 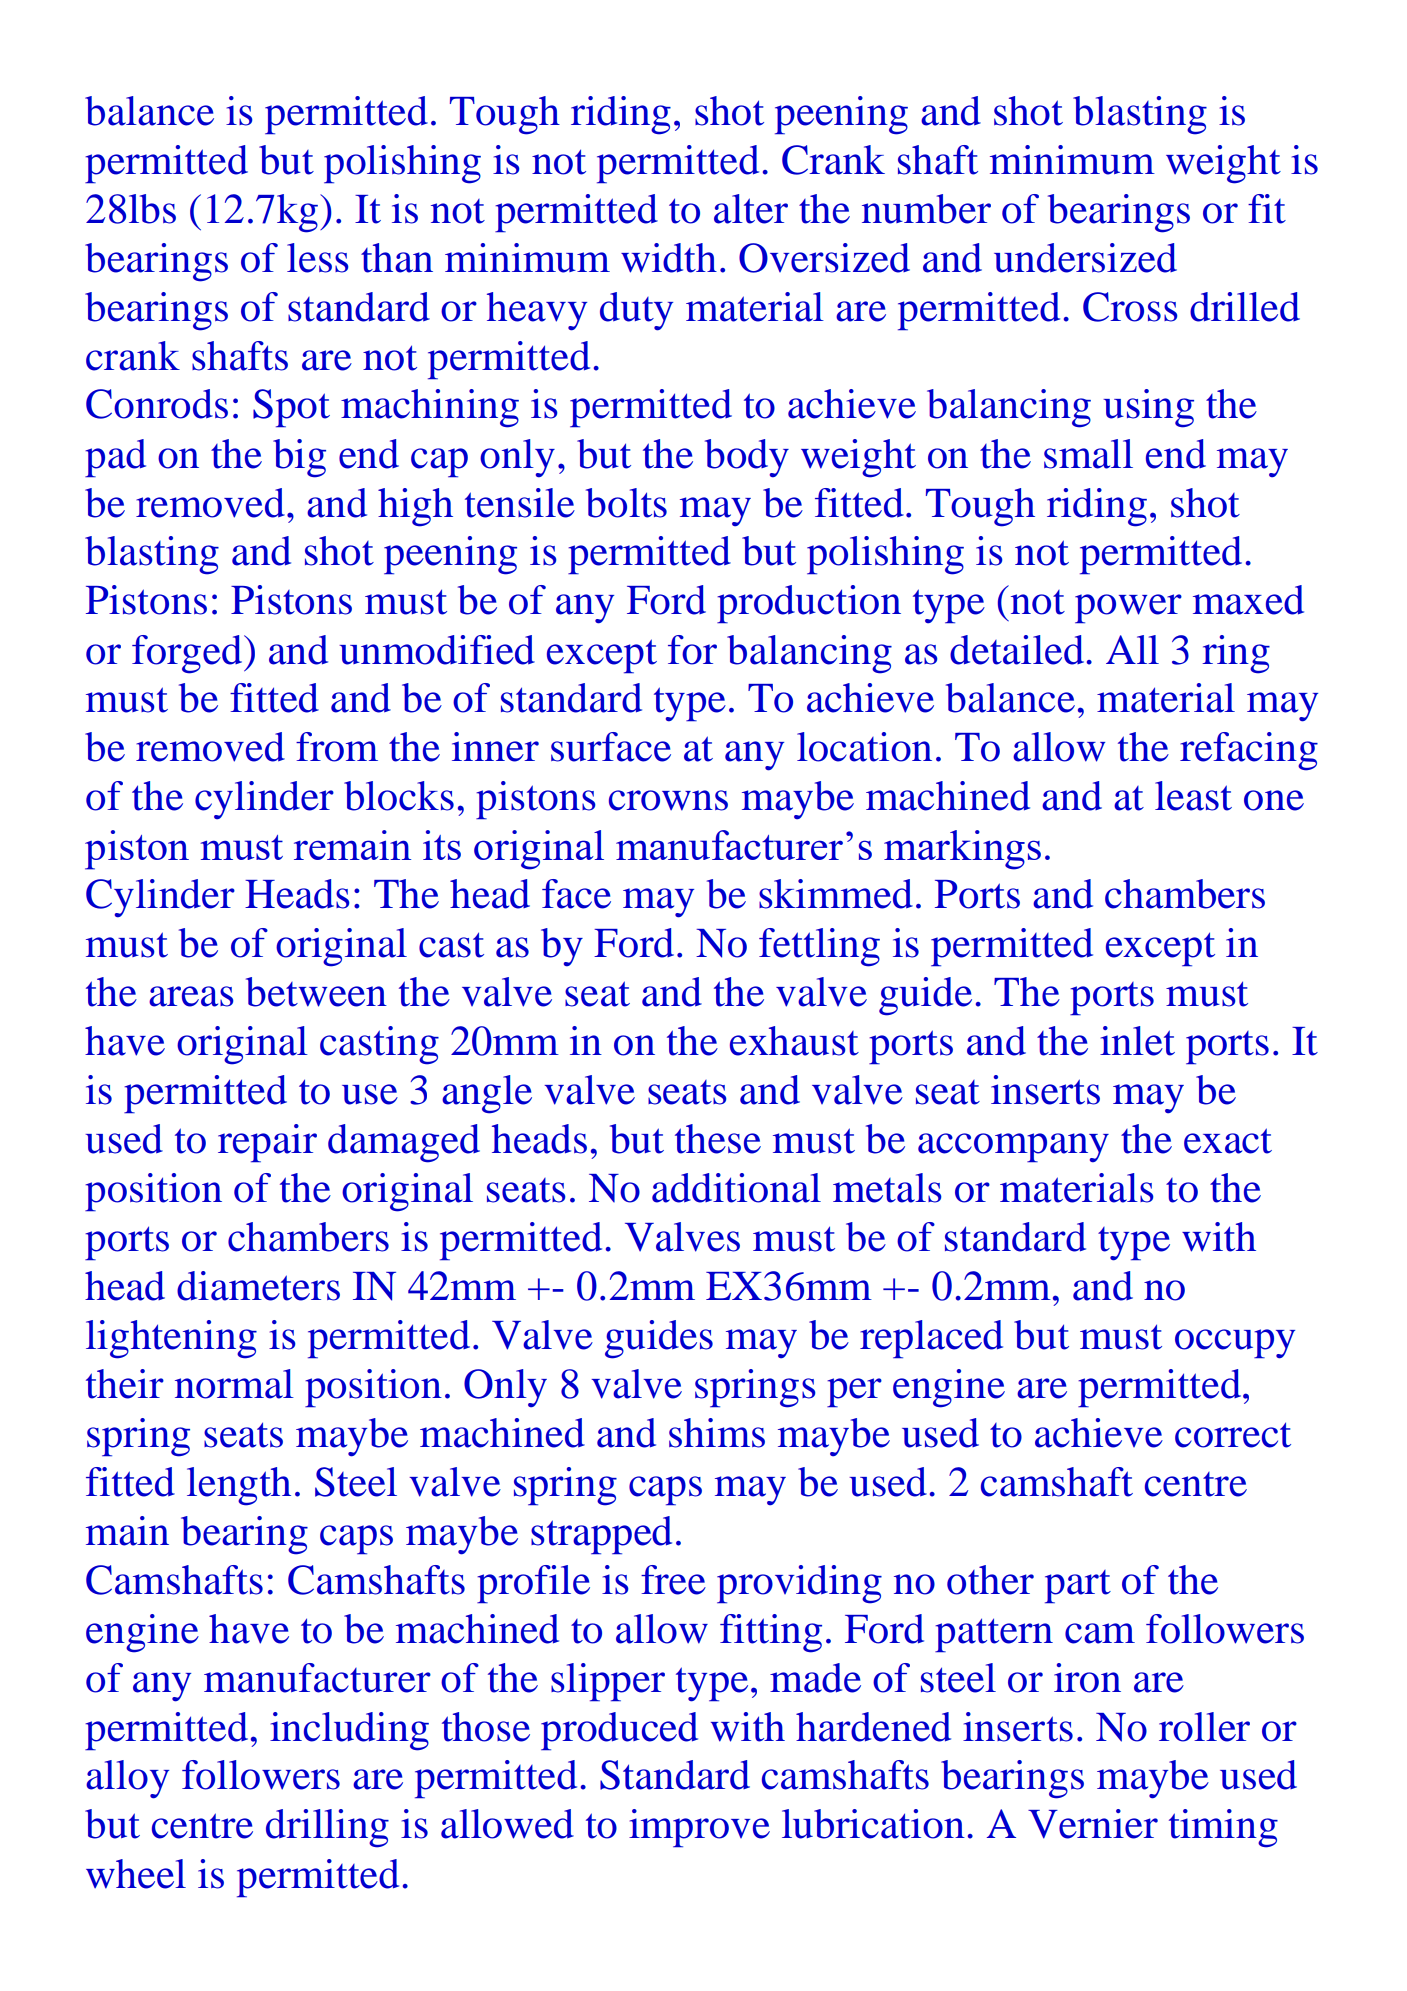 What do you see at coordinates (794, 1041) in the page?
I see `exhaust` at bounding box center [794, 1041].
